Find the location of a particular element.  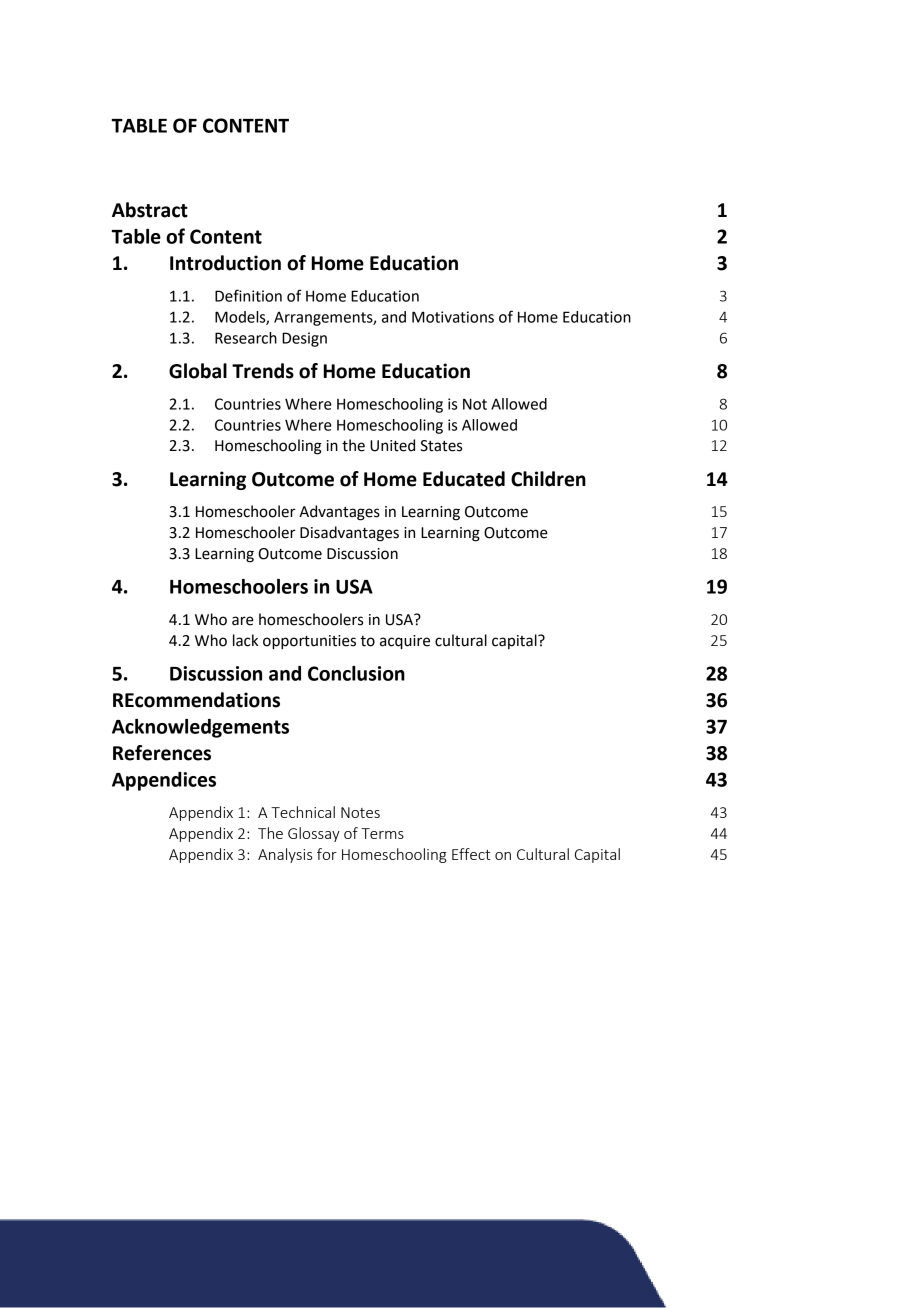

United is located at coordinates (392, 445).
